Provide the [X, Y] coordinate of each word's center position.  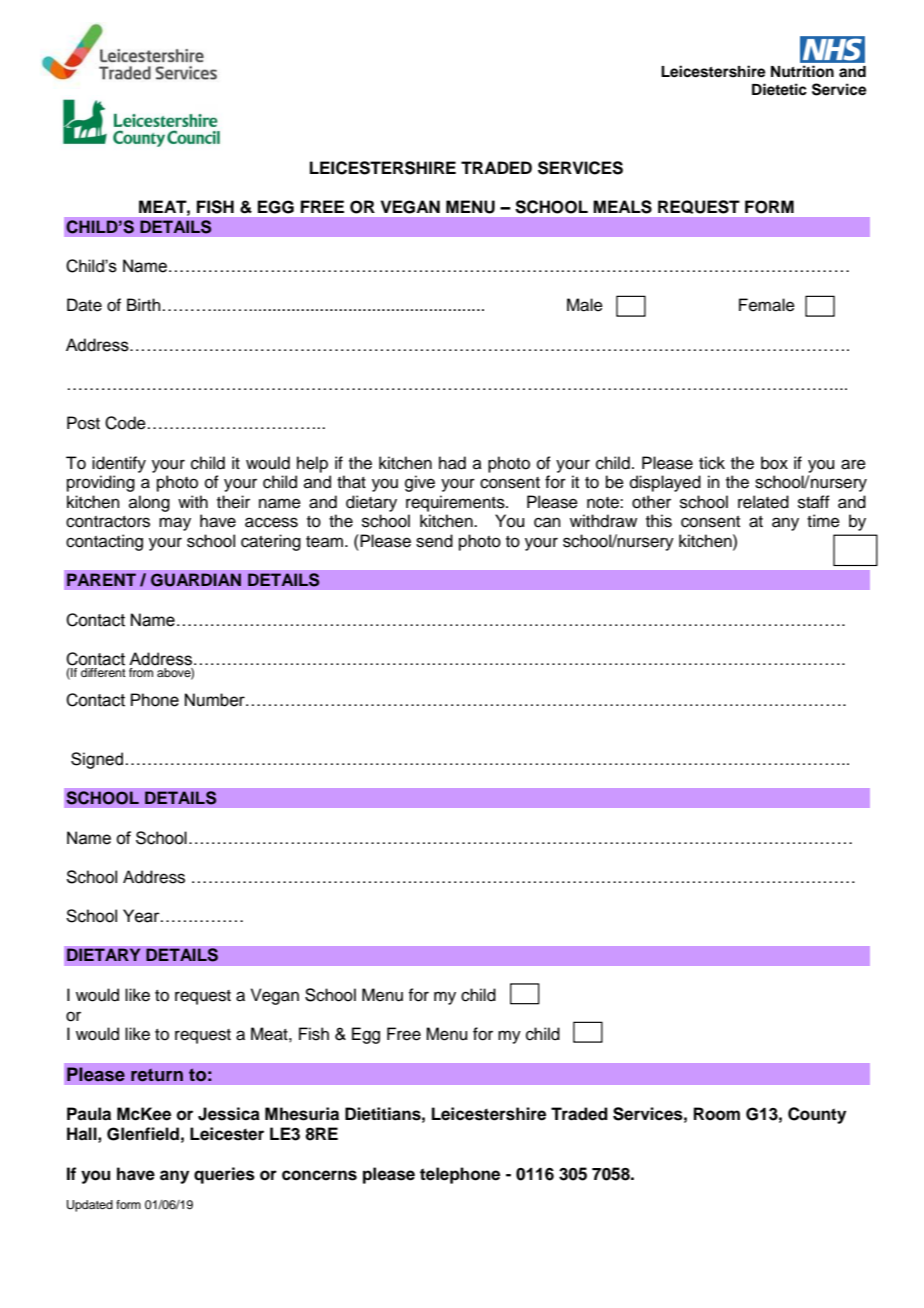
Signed [97, 760]
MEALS [622, 207]
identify [119, 464]
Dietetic [779, 89]
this [659, 521]
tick [712, 463]
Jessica [229, 1114]
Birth [144, 304]
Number [216, 700]
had [452, 463]
